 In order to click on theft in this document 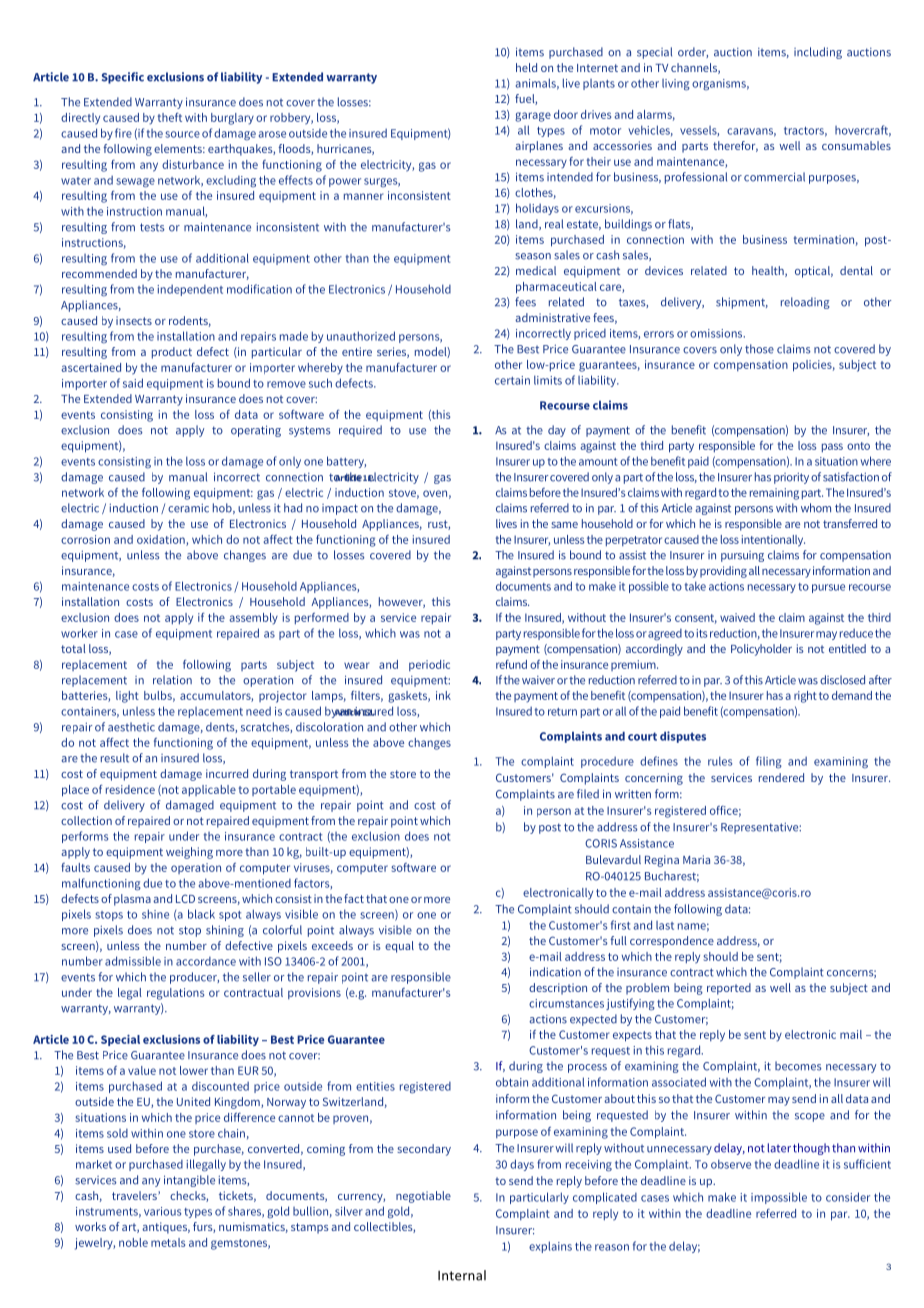, I will do `click(170, 117)`.
